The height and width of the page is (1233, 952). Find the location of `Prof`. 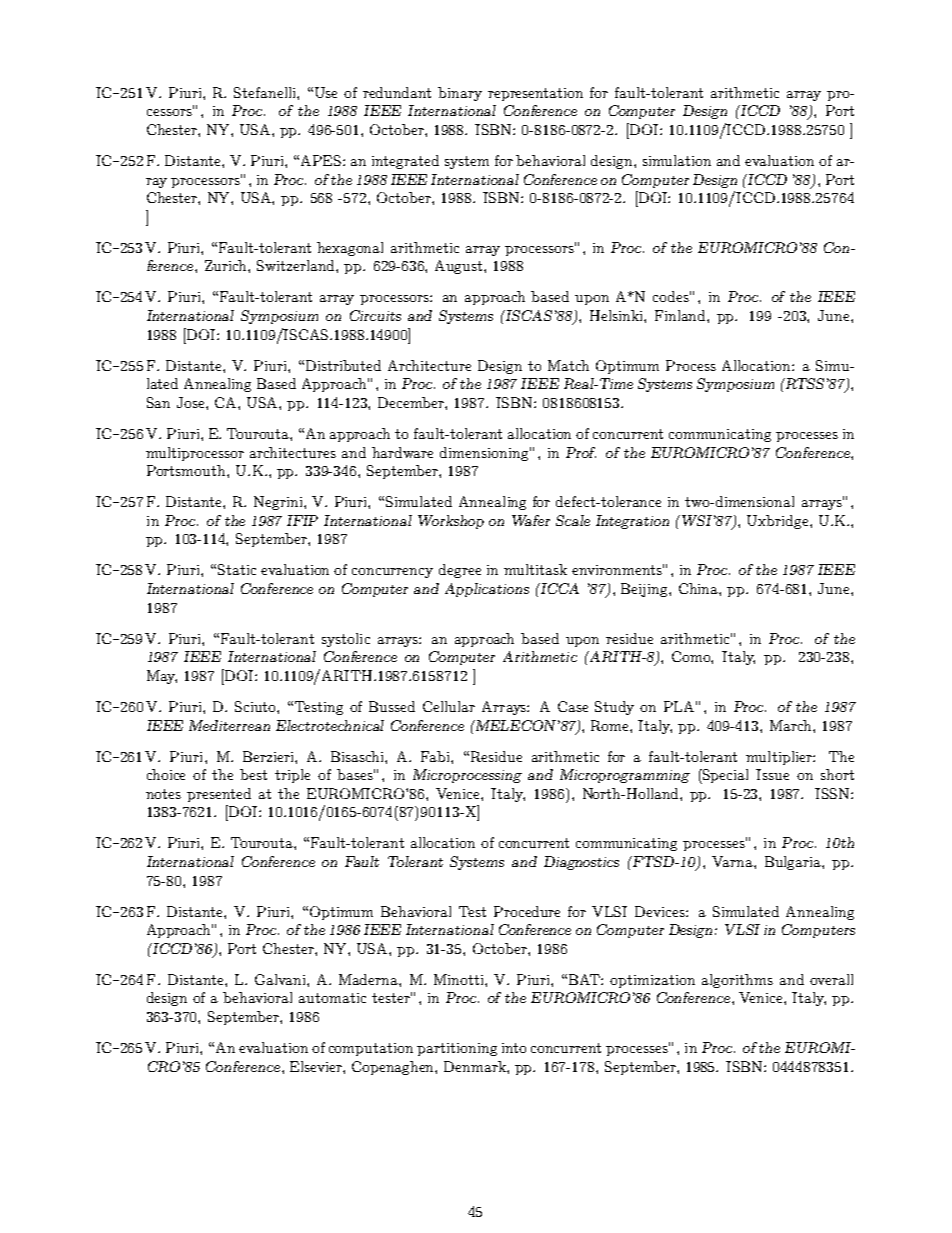

Prof is located at coordinates (581, 452).
